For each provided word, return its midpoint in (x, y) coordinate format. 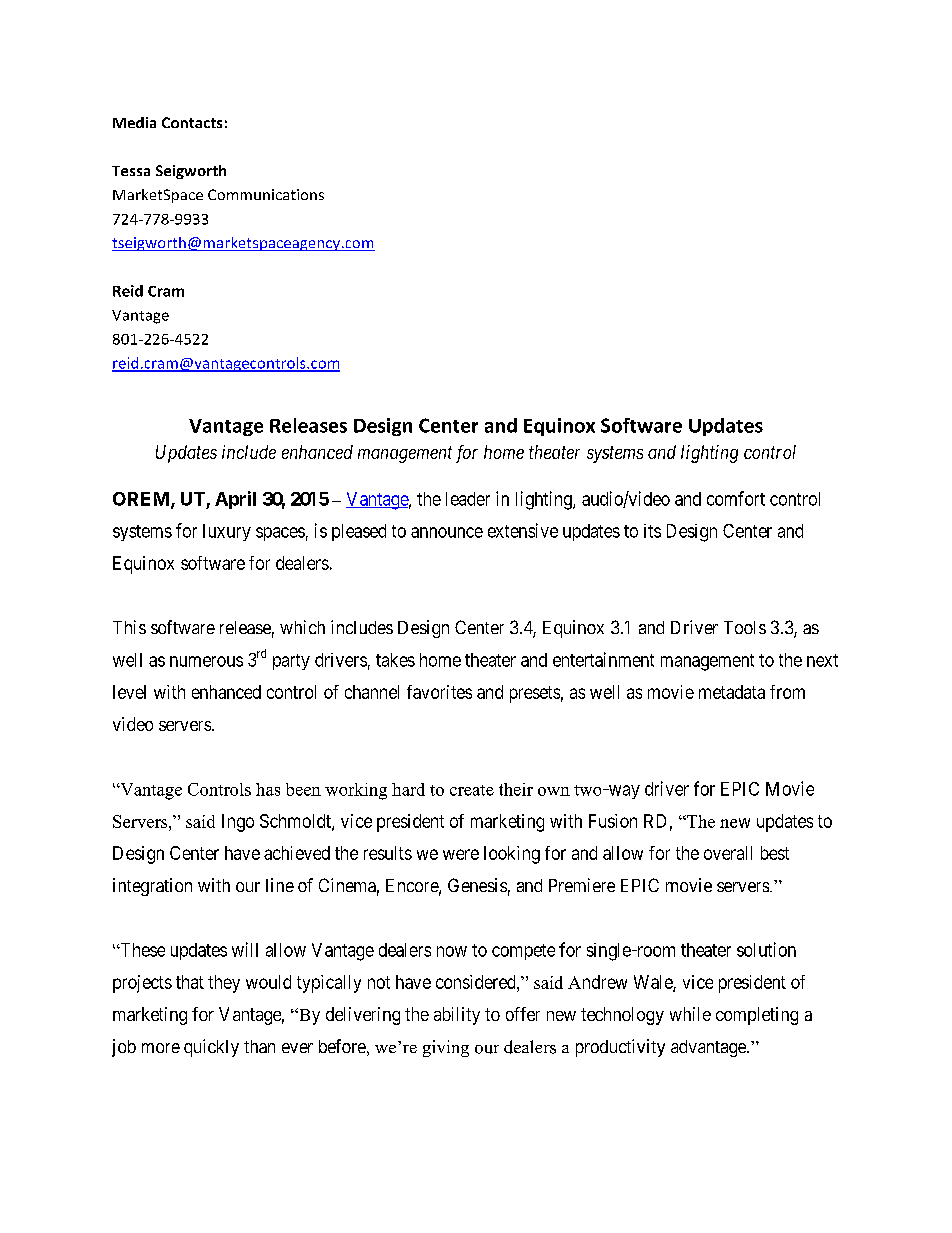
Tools (745, 627)
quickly (211, 1048)
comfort (736, 498)
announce (447, 532)
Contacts (192, 122)
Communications (266, 194)
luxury (227, 532)
